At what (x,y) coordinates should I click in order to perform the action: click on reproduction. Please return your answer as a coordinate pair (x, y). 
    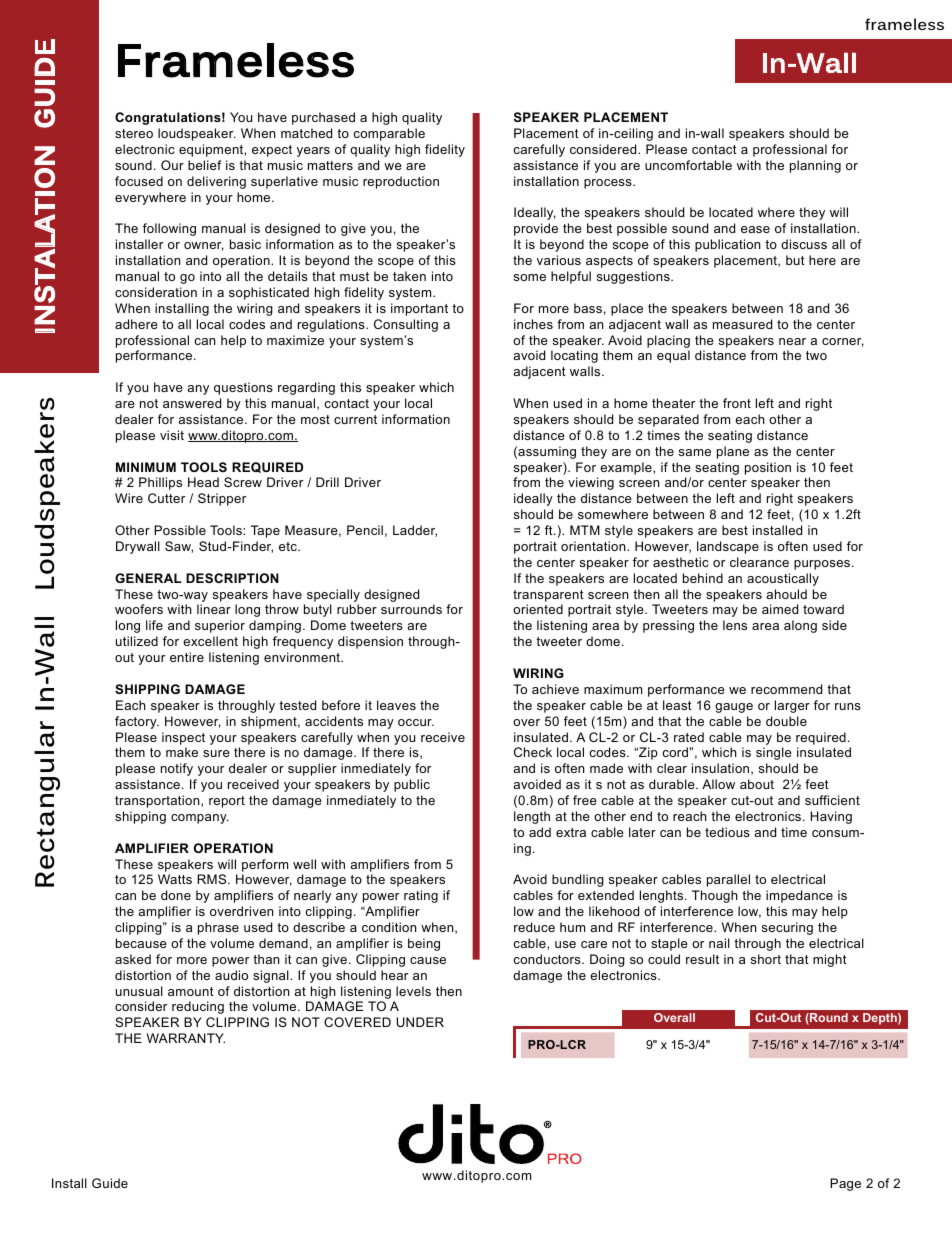
    Looking at the image, I should click on (401, 182).
